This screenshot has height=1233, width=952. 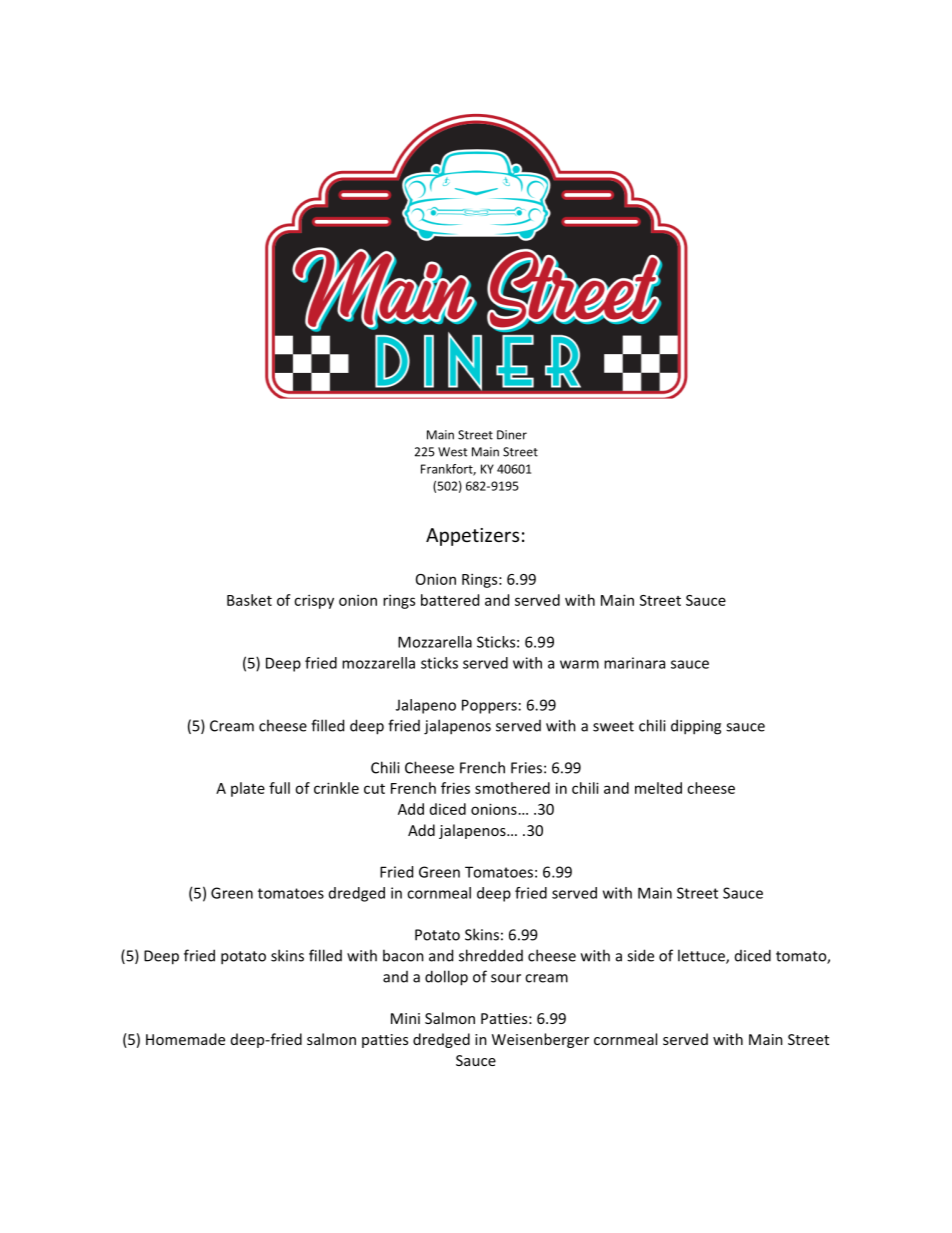 What do you see at coordinates (450, 600) in the screenshot?
I see `battered` at bounding box center [450, 600].
